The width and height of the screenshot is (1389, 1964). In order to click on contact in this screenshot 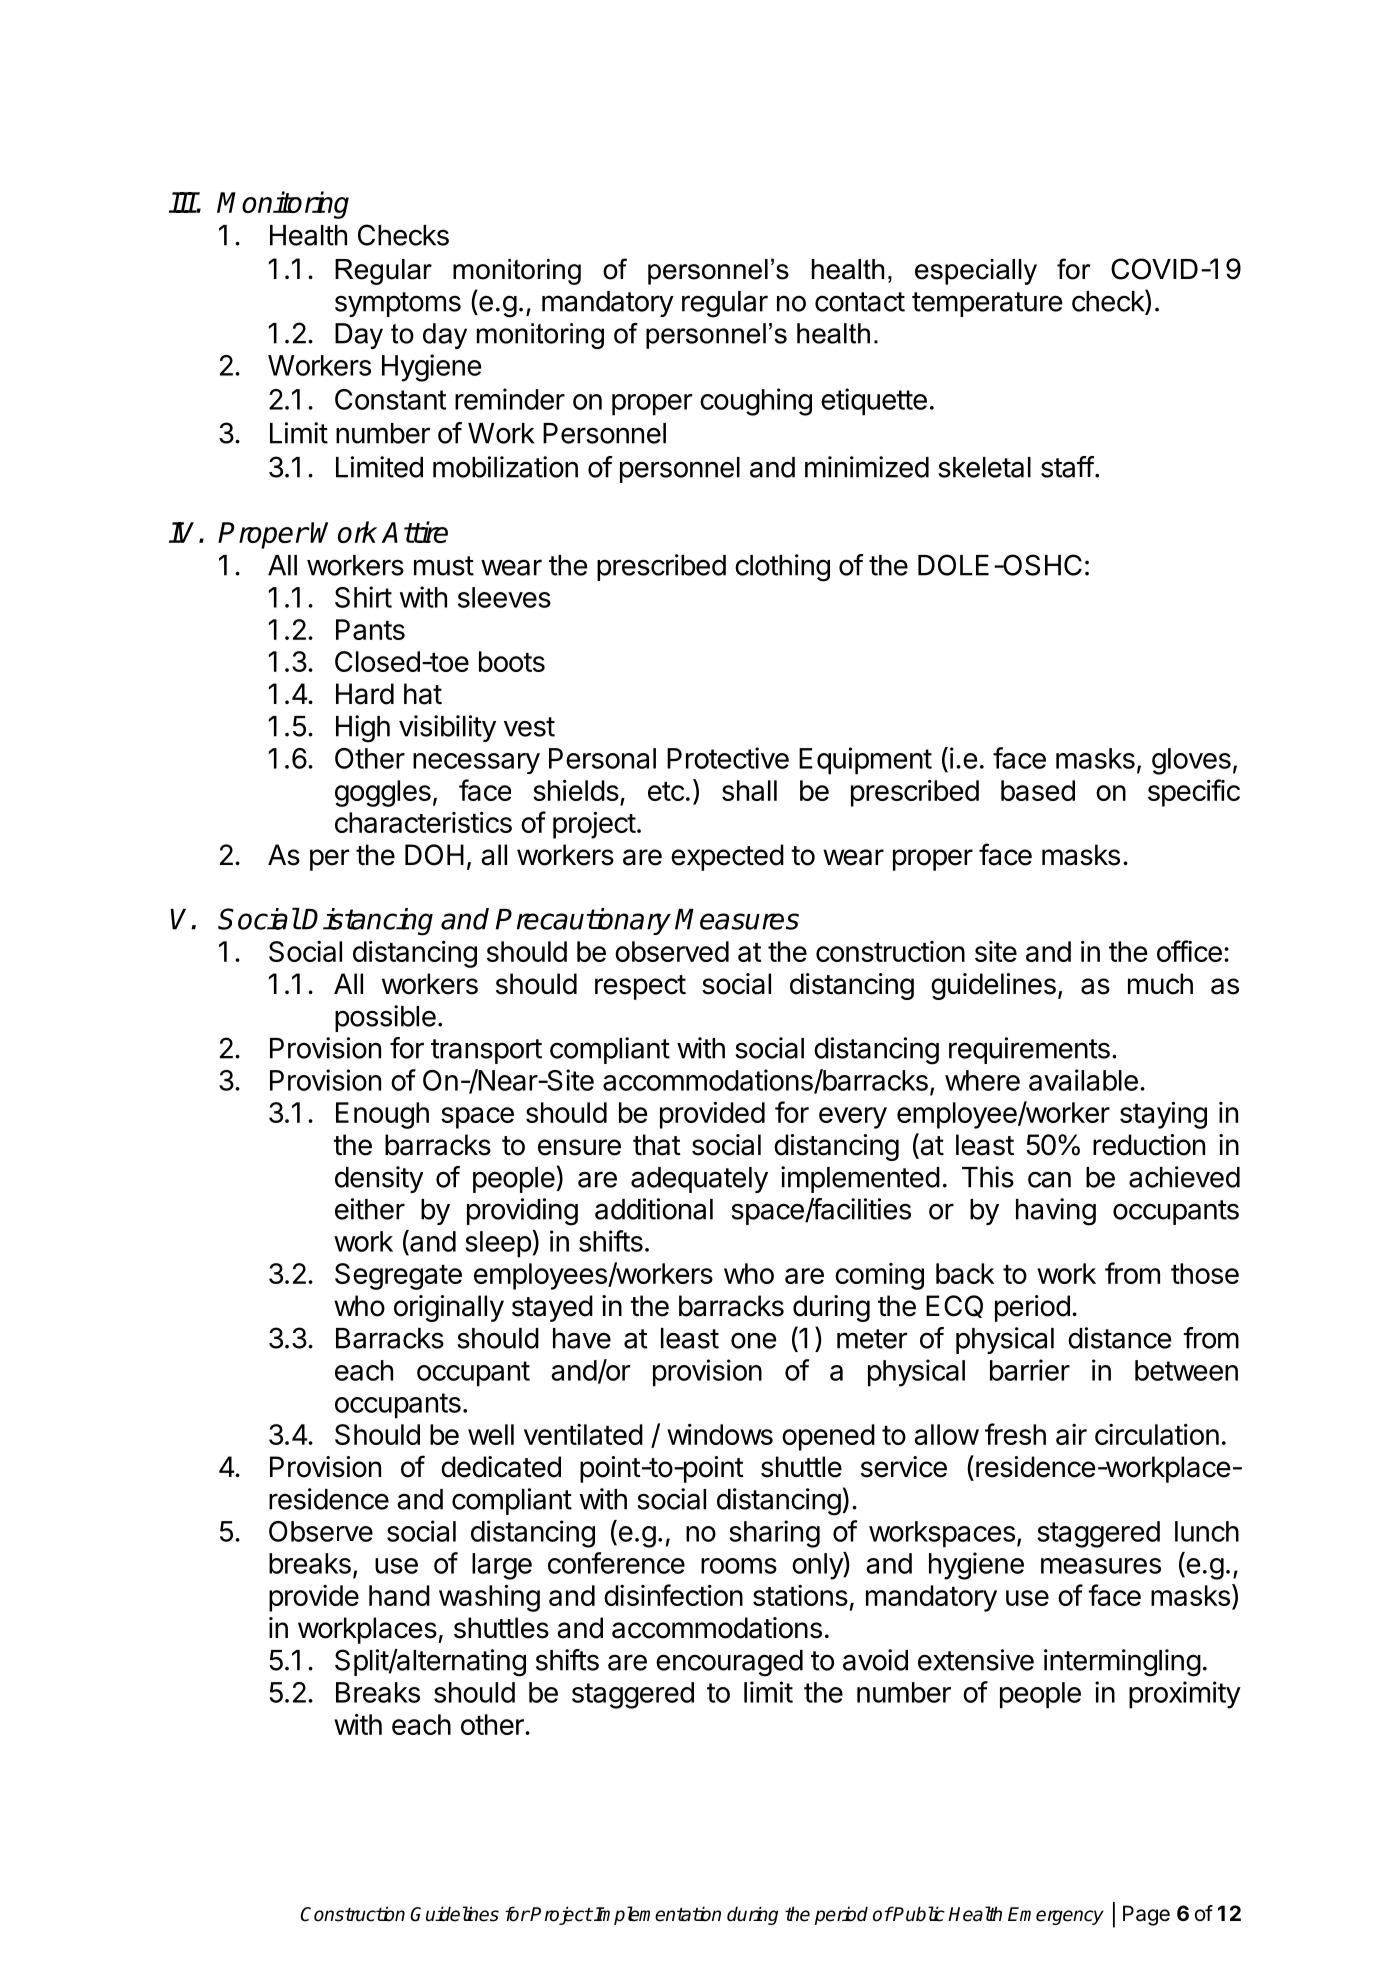, I will do `click(860, 302)`.
